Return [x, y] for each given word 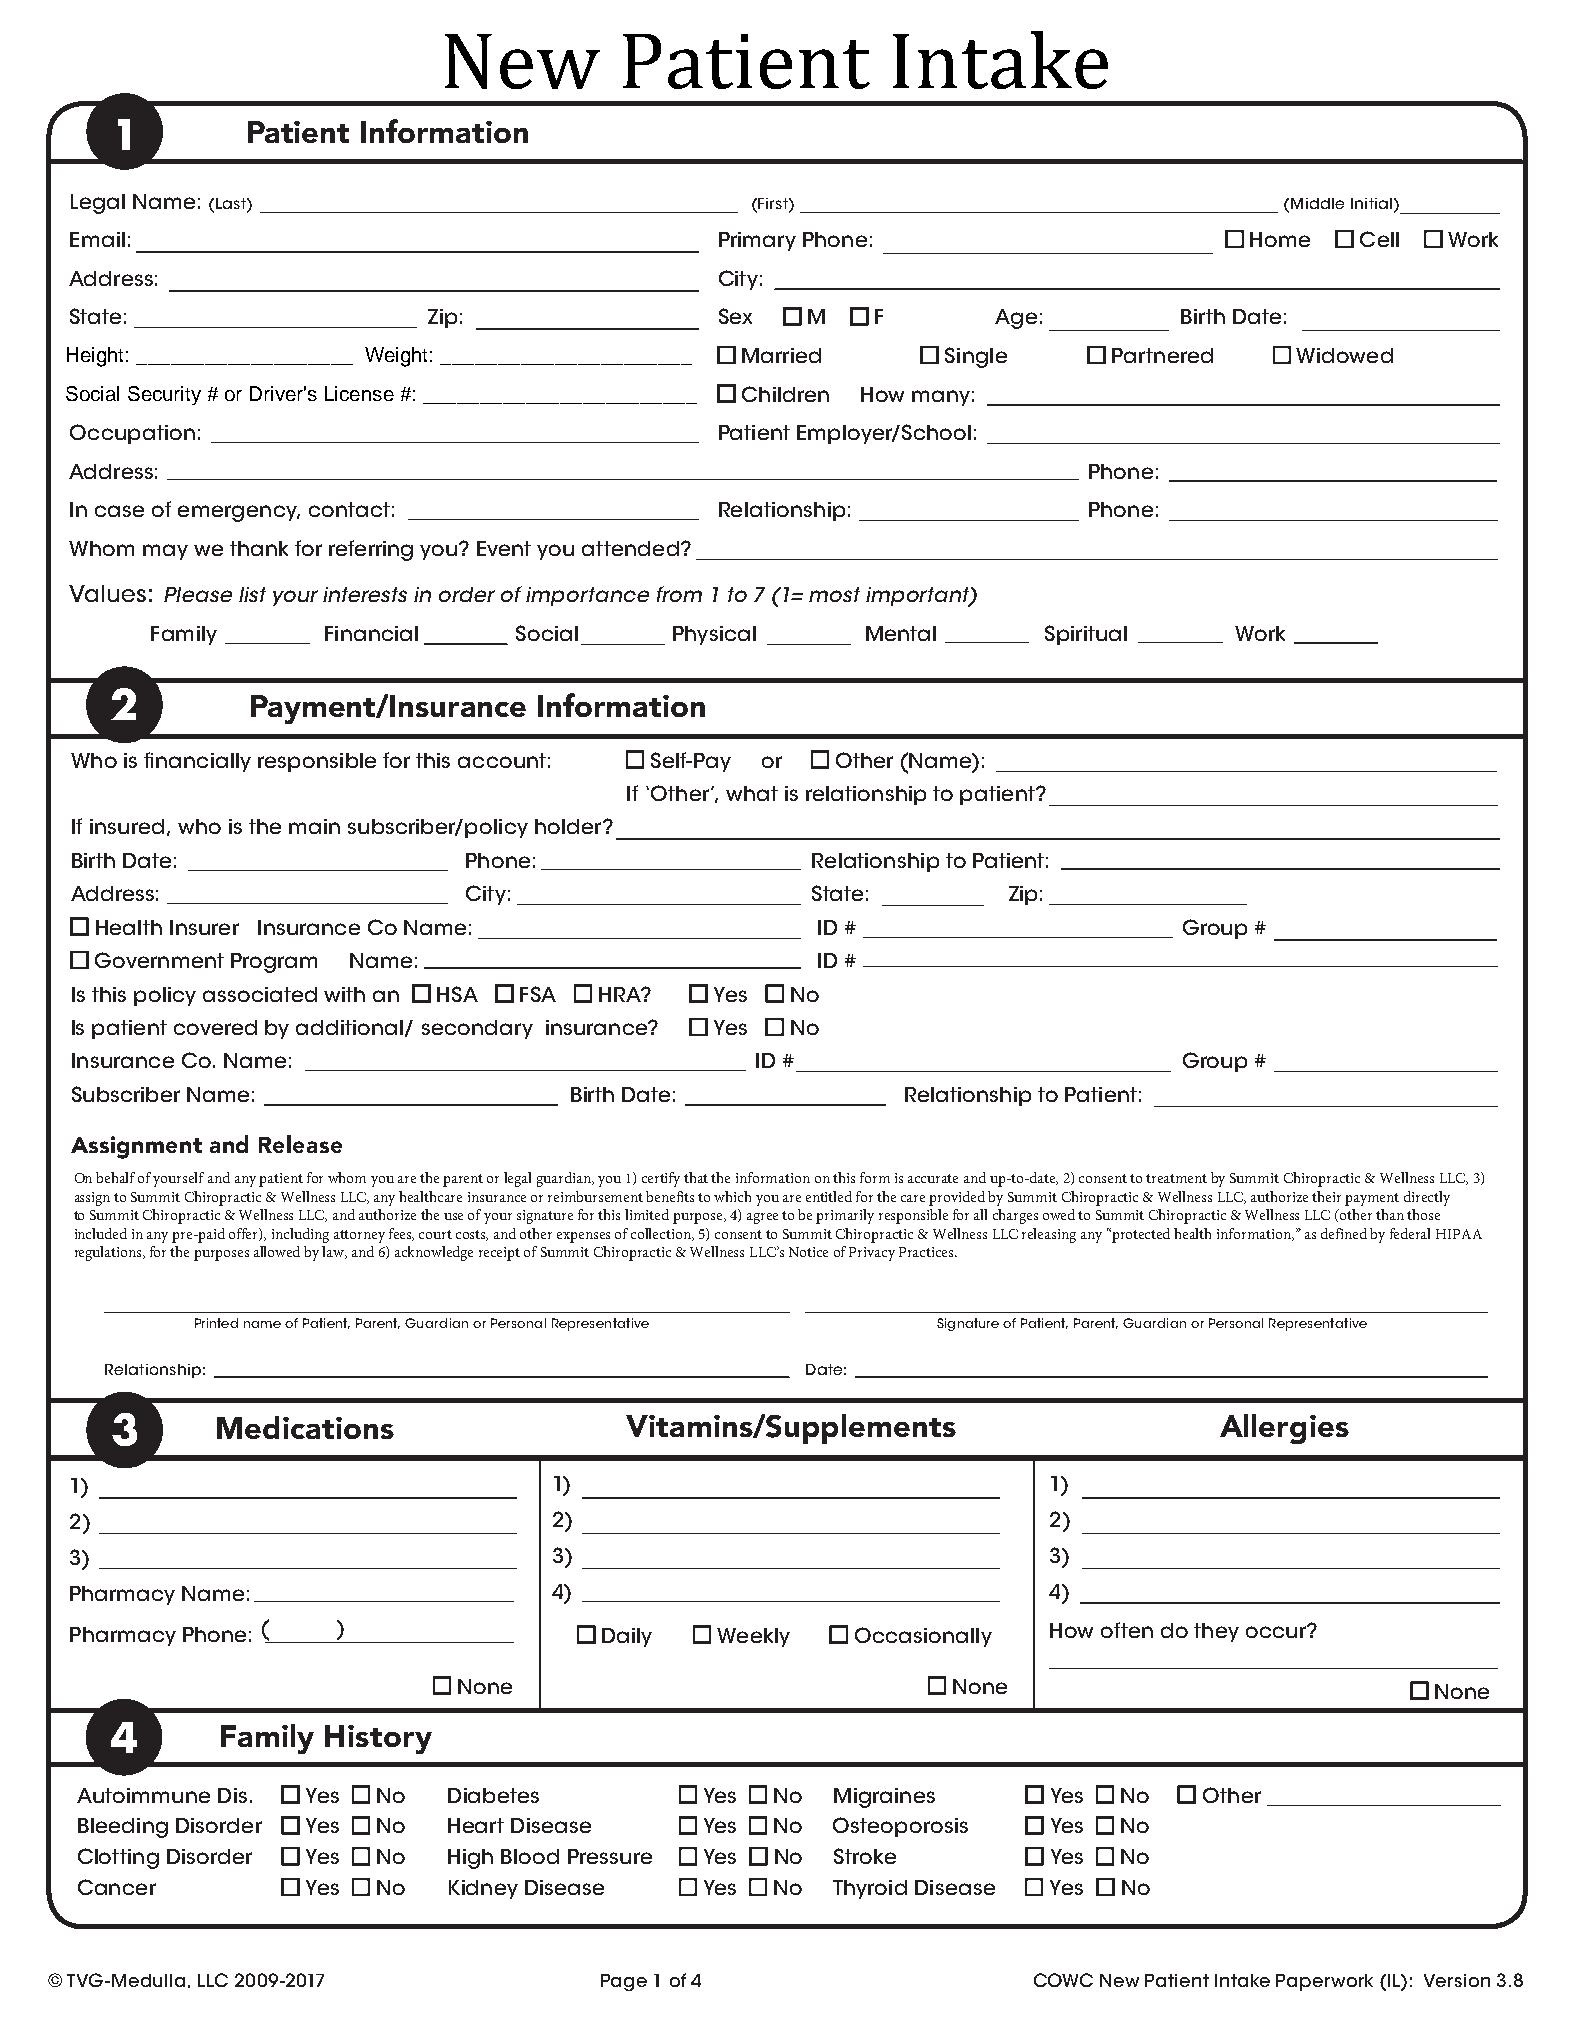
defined [1344, 1233]
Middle [1317, 203]
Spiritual [1086, 635]
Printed [216, 1323]
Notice [808, 1252]
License [359, 393]
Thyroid [870, 1889]
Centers [673, 58]
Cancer [117, 1887]
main [314, 826]
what [752, 793]
